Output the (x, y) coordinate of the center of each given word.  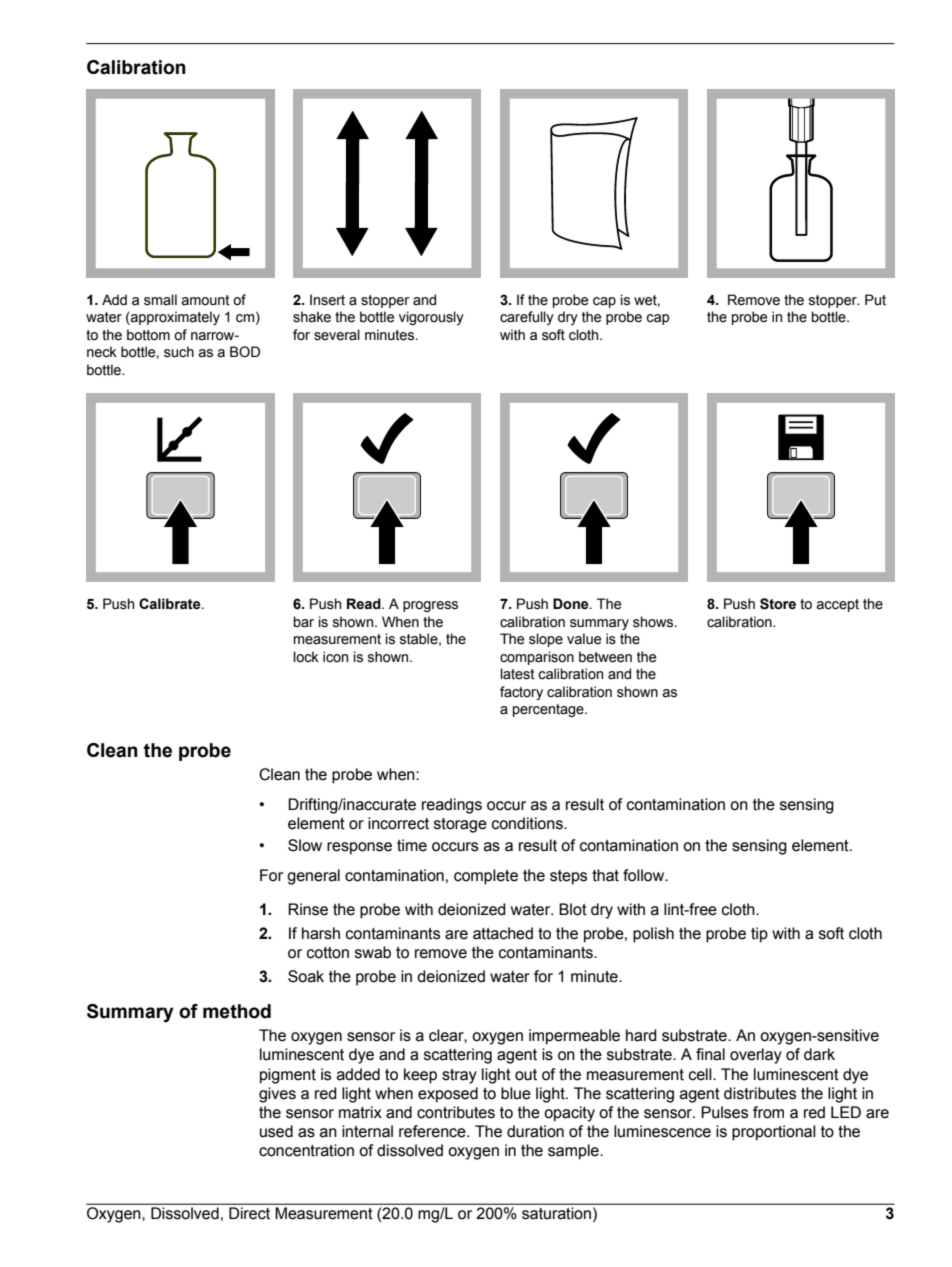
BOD (245, 352)
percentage (549, 710)
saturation (556, 1213)
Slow (305, 845)
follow (645, 875)
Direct (249, 1213)
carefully (527, 318)
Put (875, 299)
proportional (774, 1133)
